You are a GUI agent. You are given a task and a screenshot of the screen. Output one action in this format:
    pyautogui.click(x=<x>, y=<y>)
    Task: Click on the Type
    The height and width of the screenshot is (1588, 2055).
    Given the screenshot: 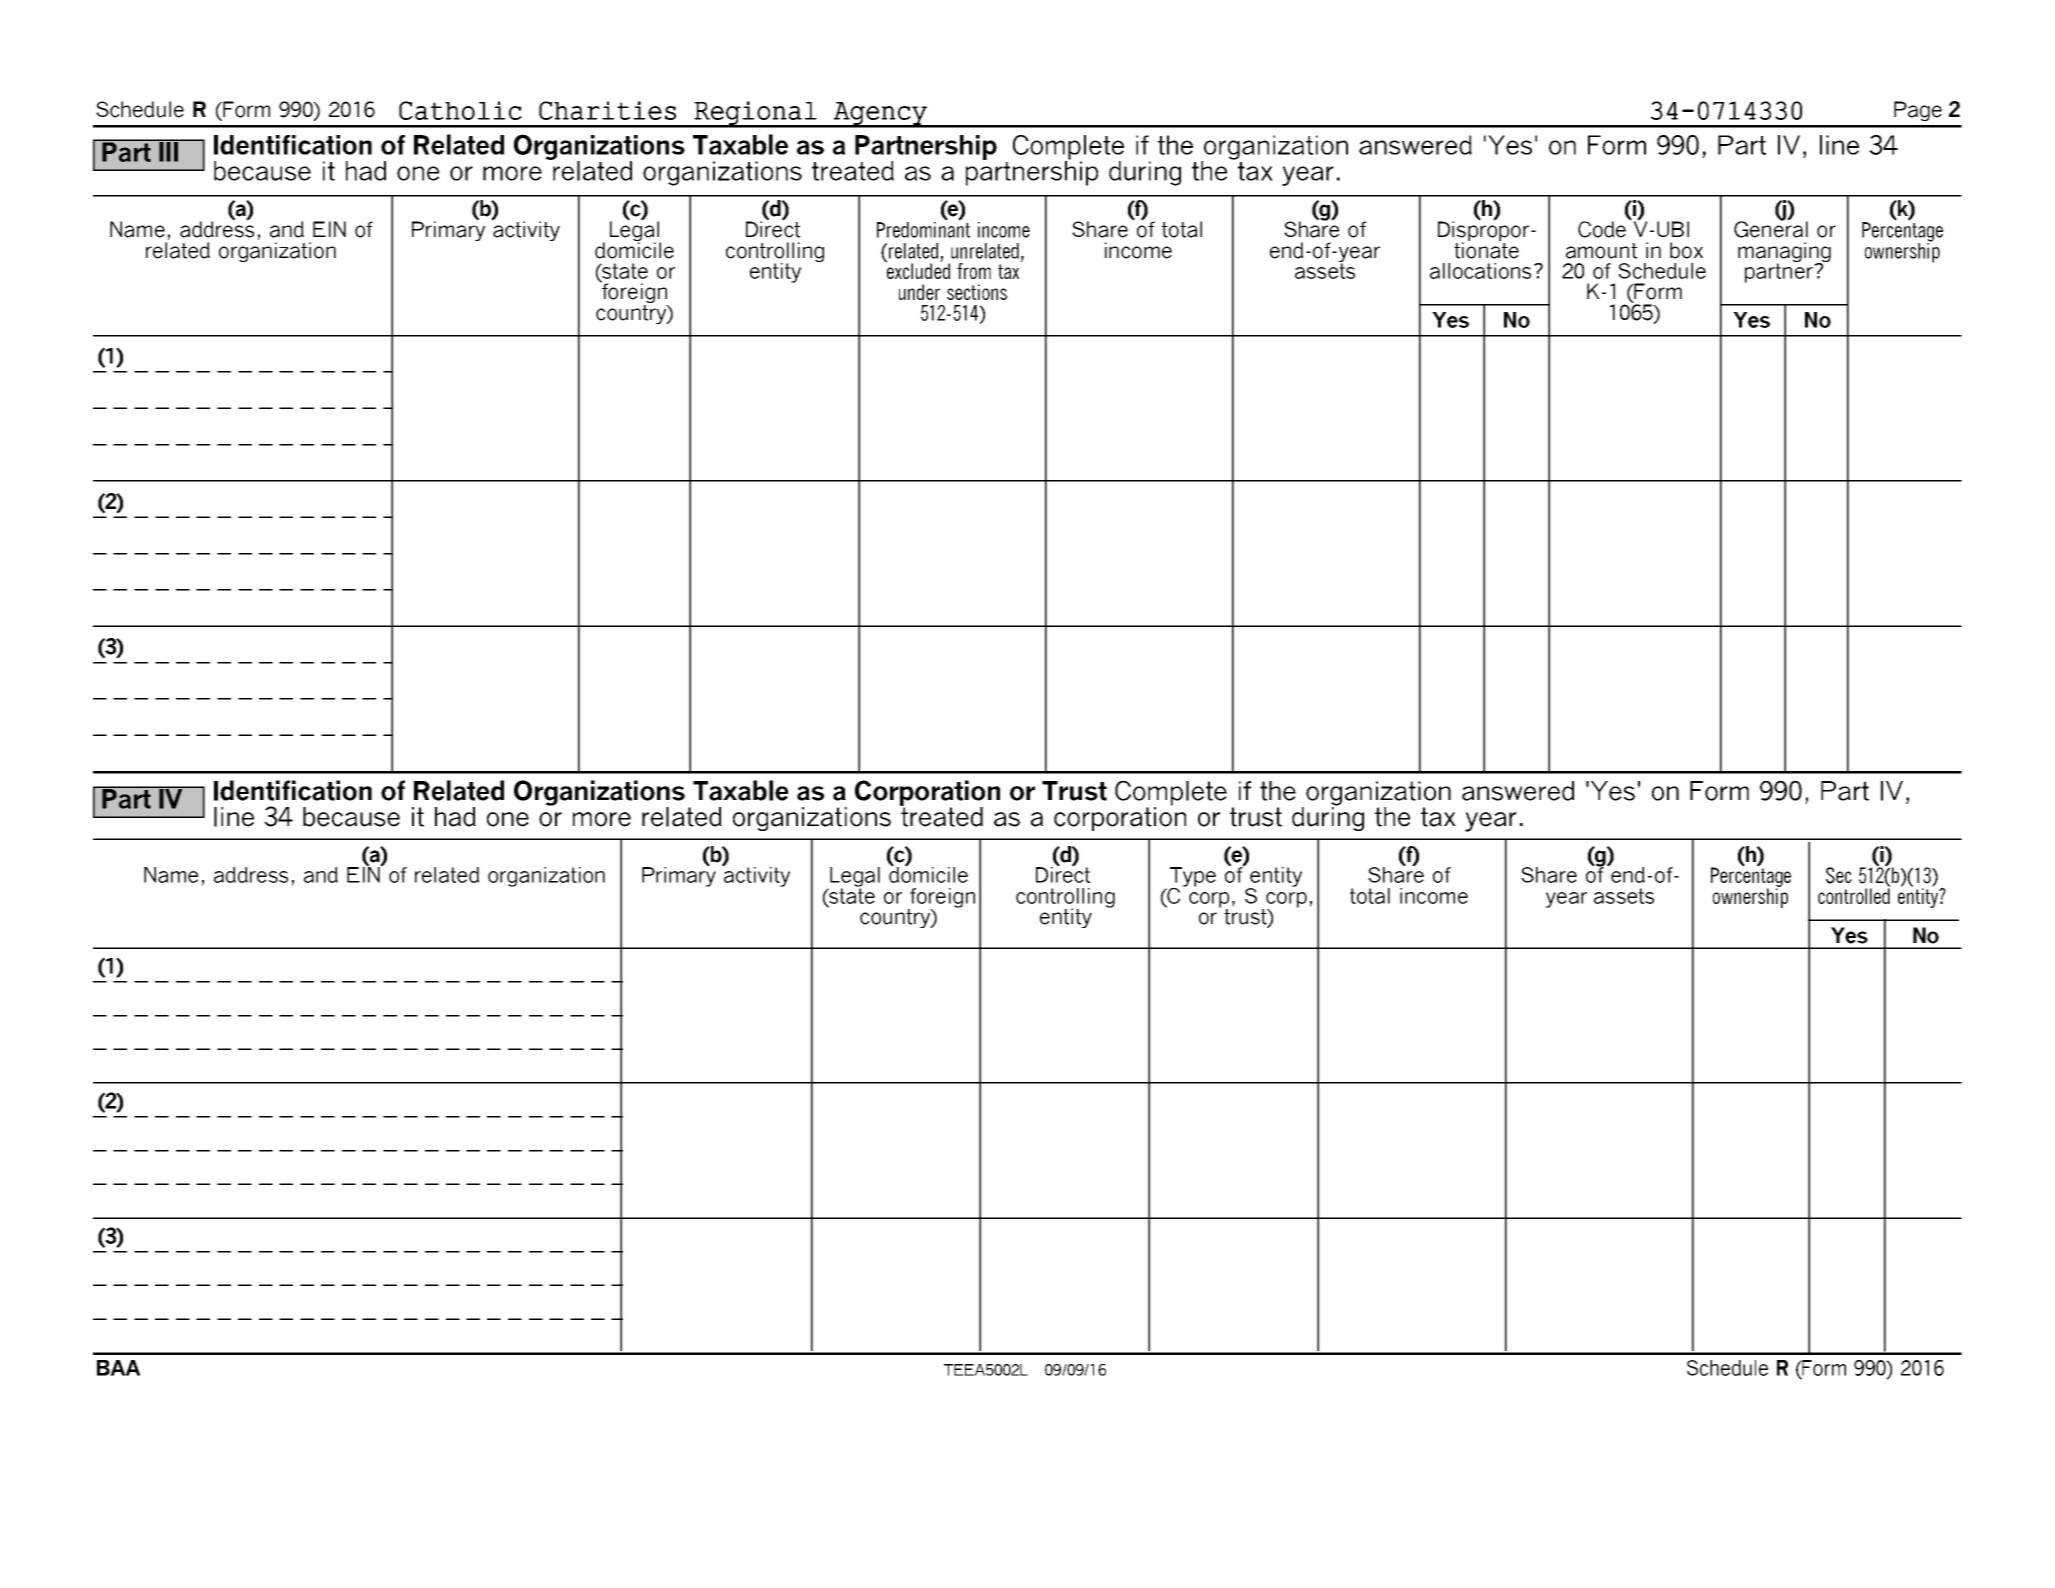 What is the action you would take?
    pyautogui.click(x=1193, y=878)
